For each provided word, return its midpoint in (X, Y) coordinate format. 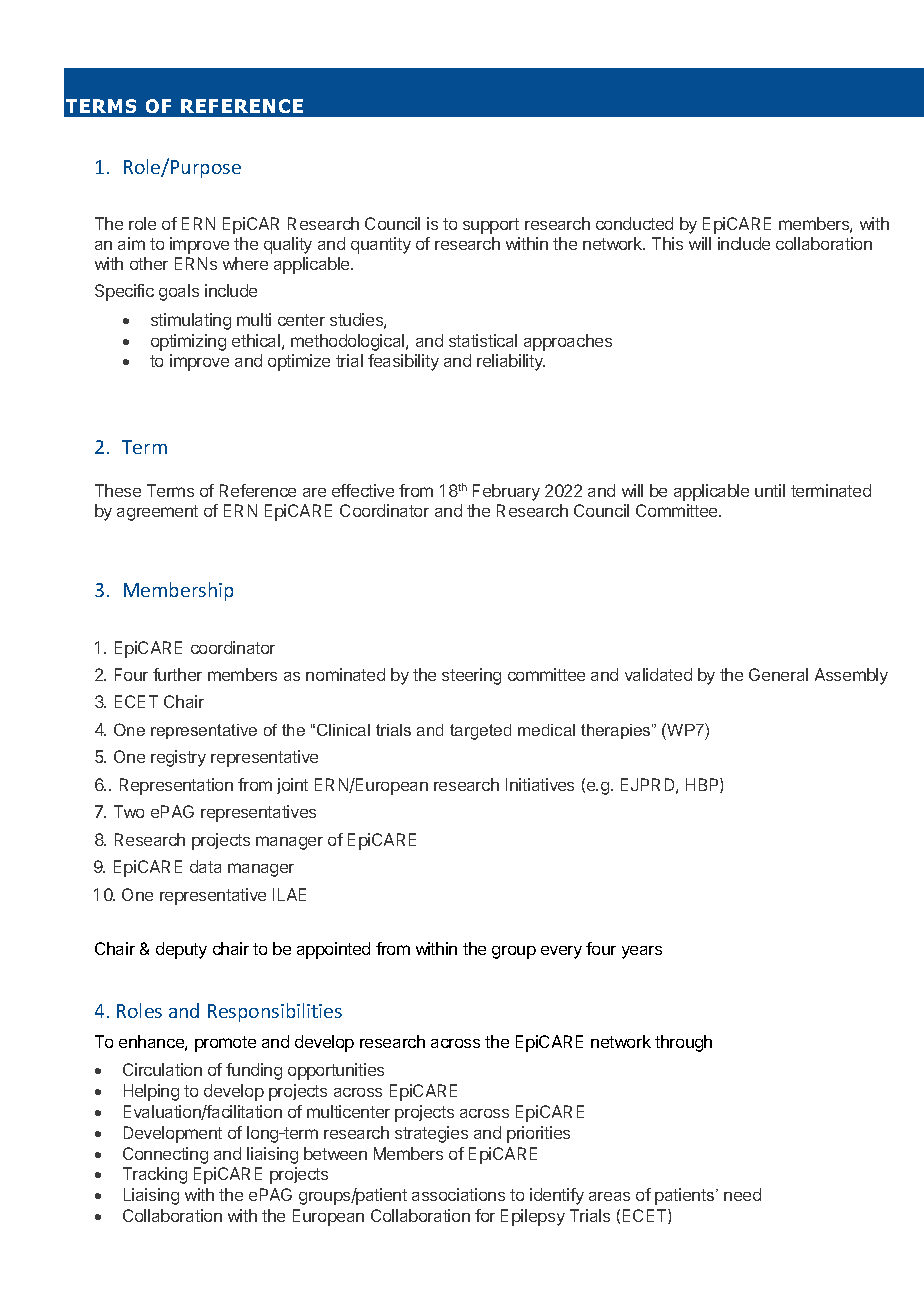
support (491, 226)
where (245, 263)
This (667, 243)
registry (178, 758)
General (778, 674)
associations (458, 1194)
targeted (480, 732)
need (742, 1194)
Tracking (155, 1175)
